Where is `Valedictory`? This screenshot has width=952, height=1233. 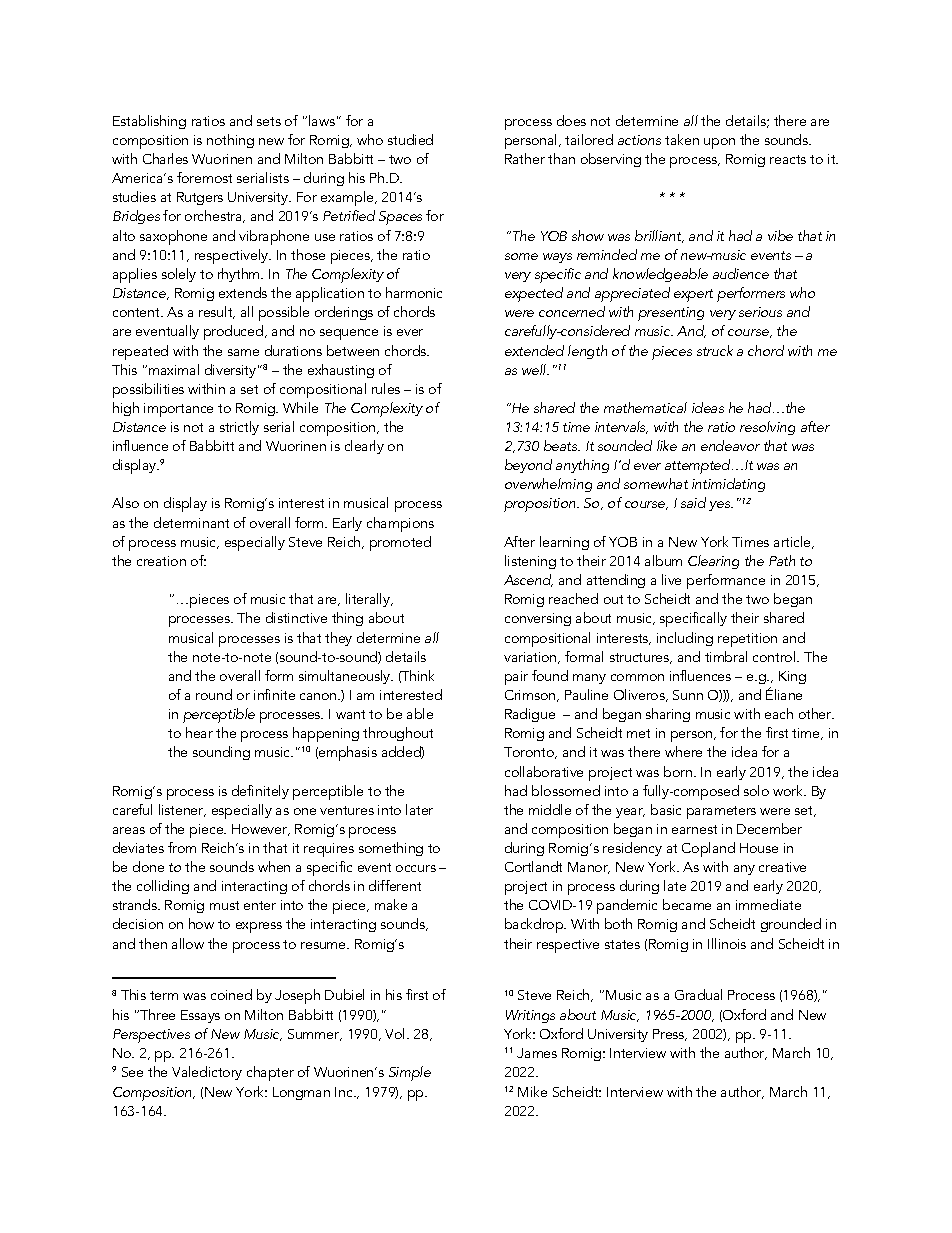
Valedictory is located at coordinates (207, 1073).
